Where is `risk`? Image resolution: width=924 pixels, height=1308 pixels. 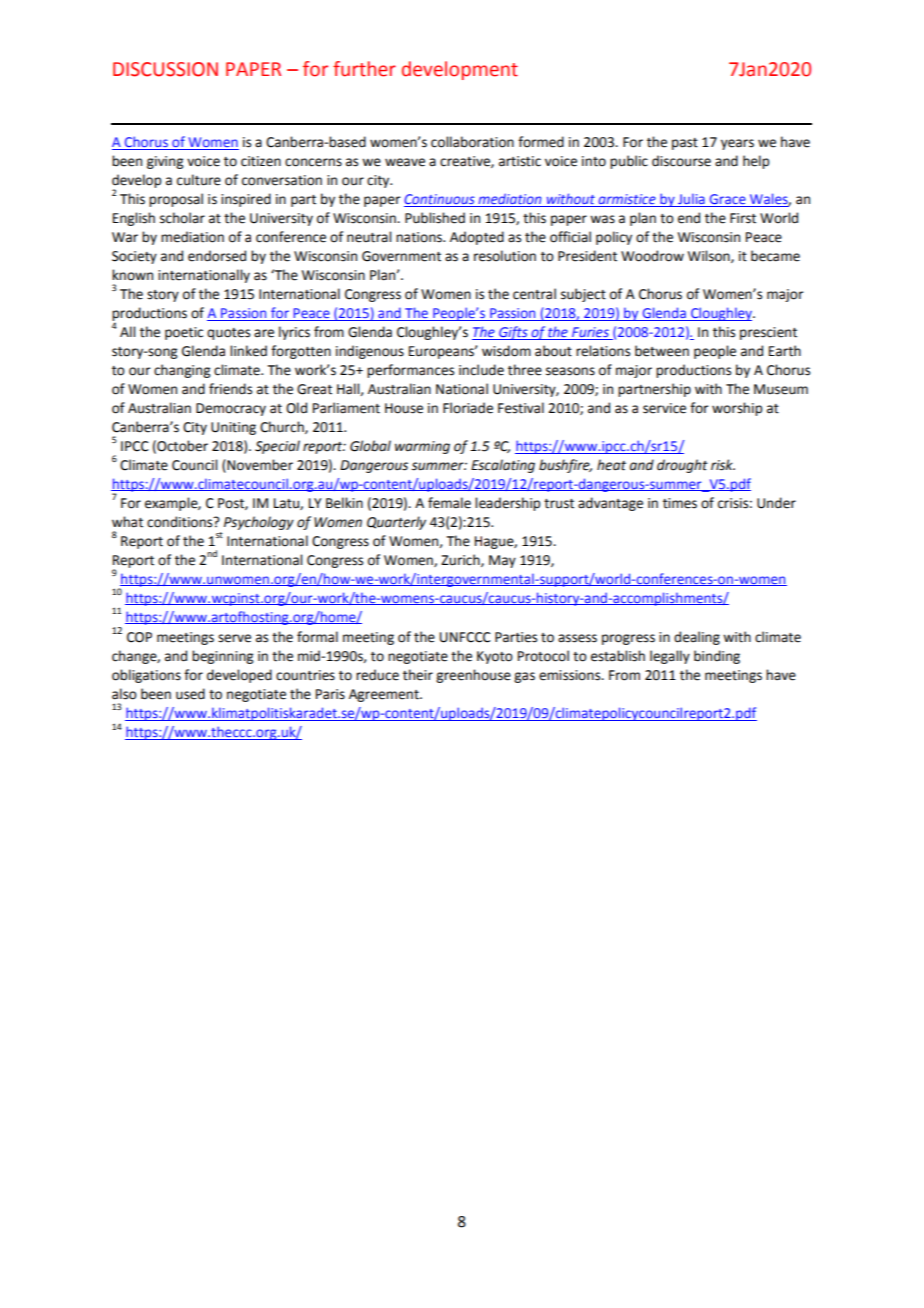
risk is located at coordinates (723, 465).
